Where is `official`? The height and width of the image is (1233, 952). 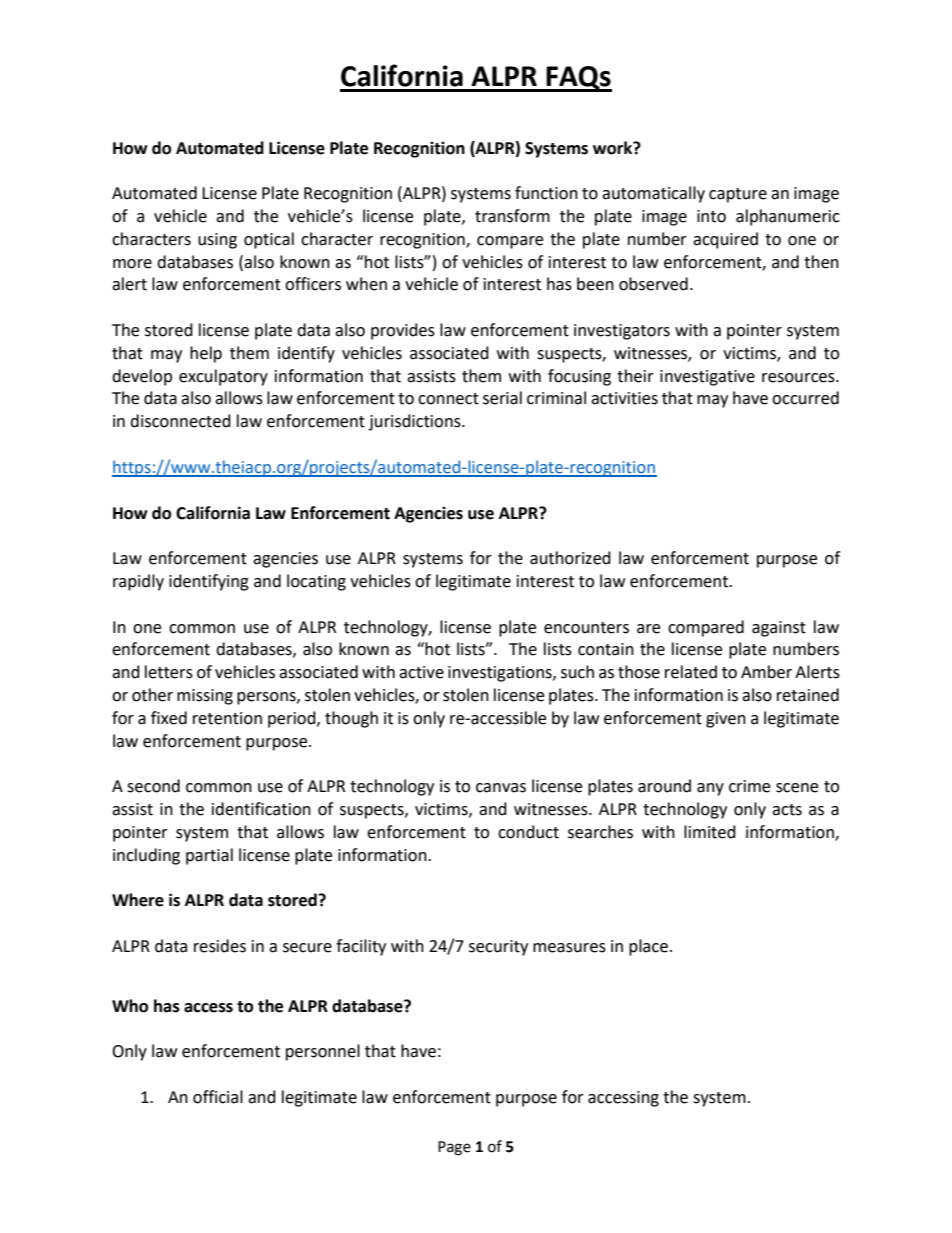
official is located at coordinates (218, 1097).
